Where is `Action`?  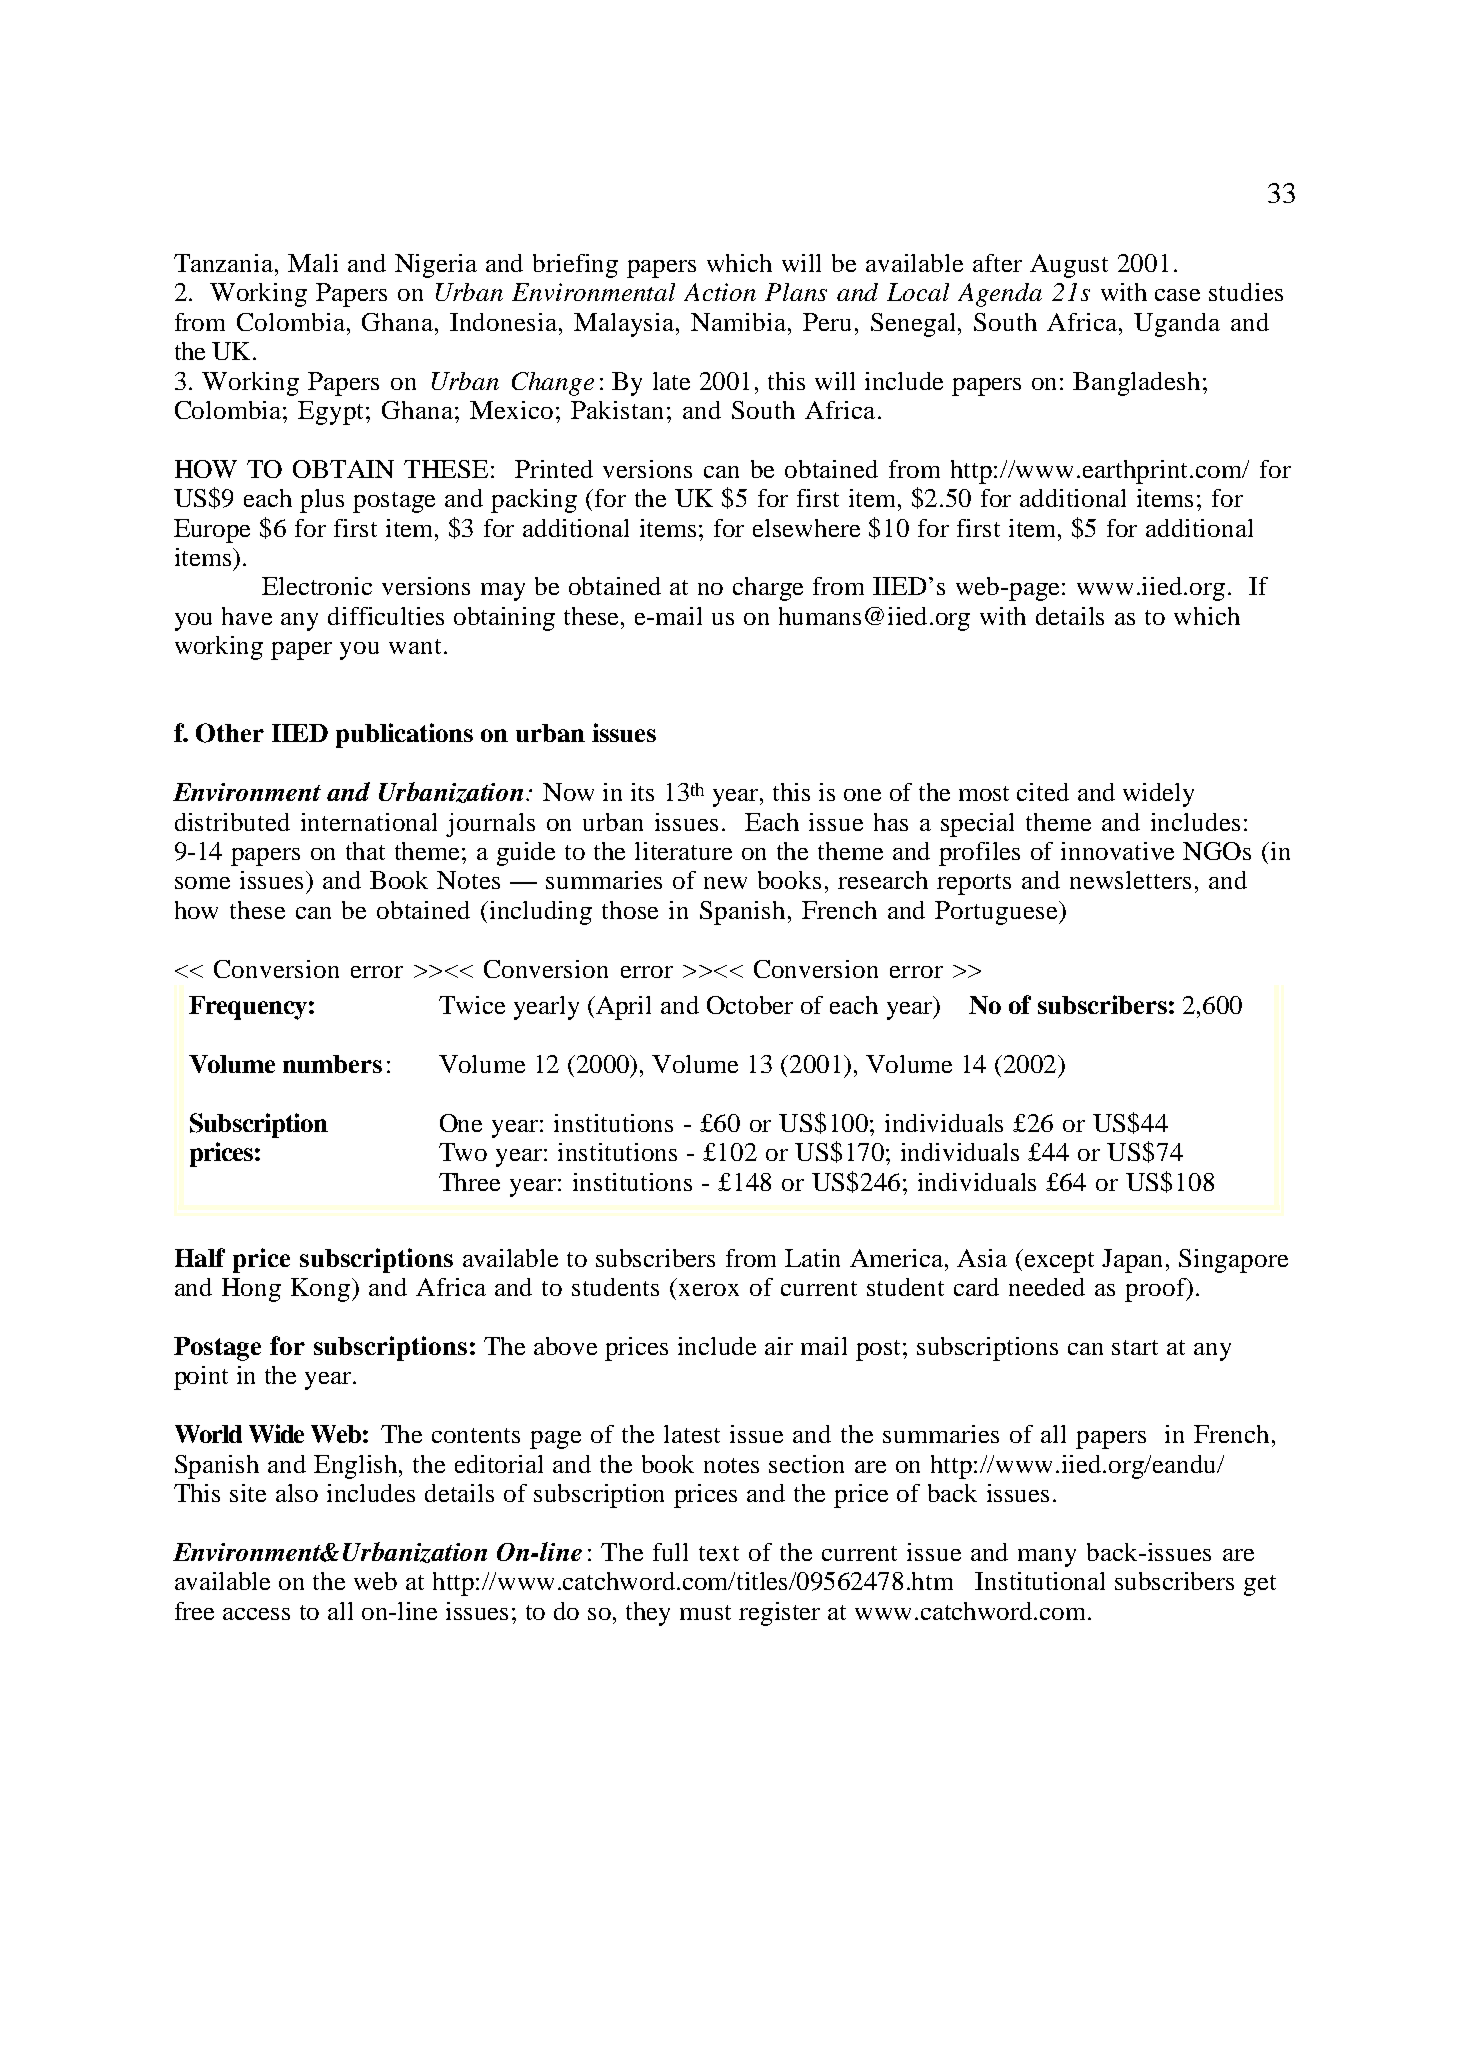 Action is located at coordinates (720, 292).
